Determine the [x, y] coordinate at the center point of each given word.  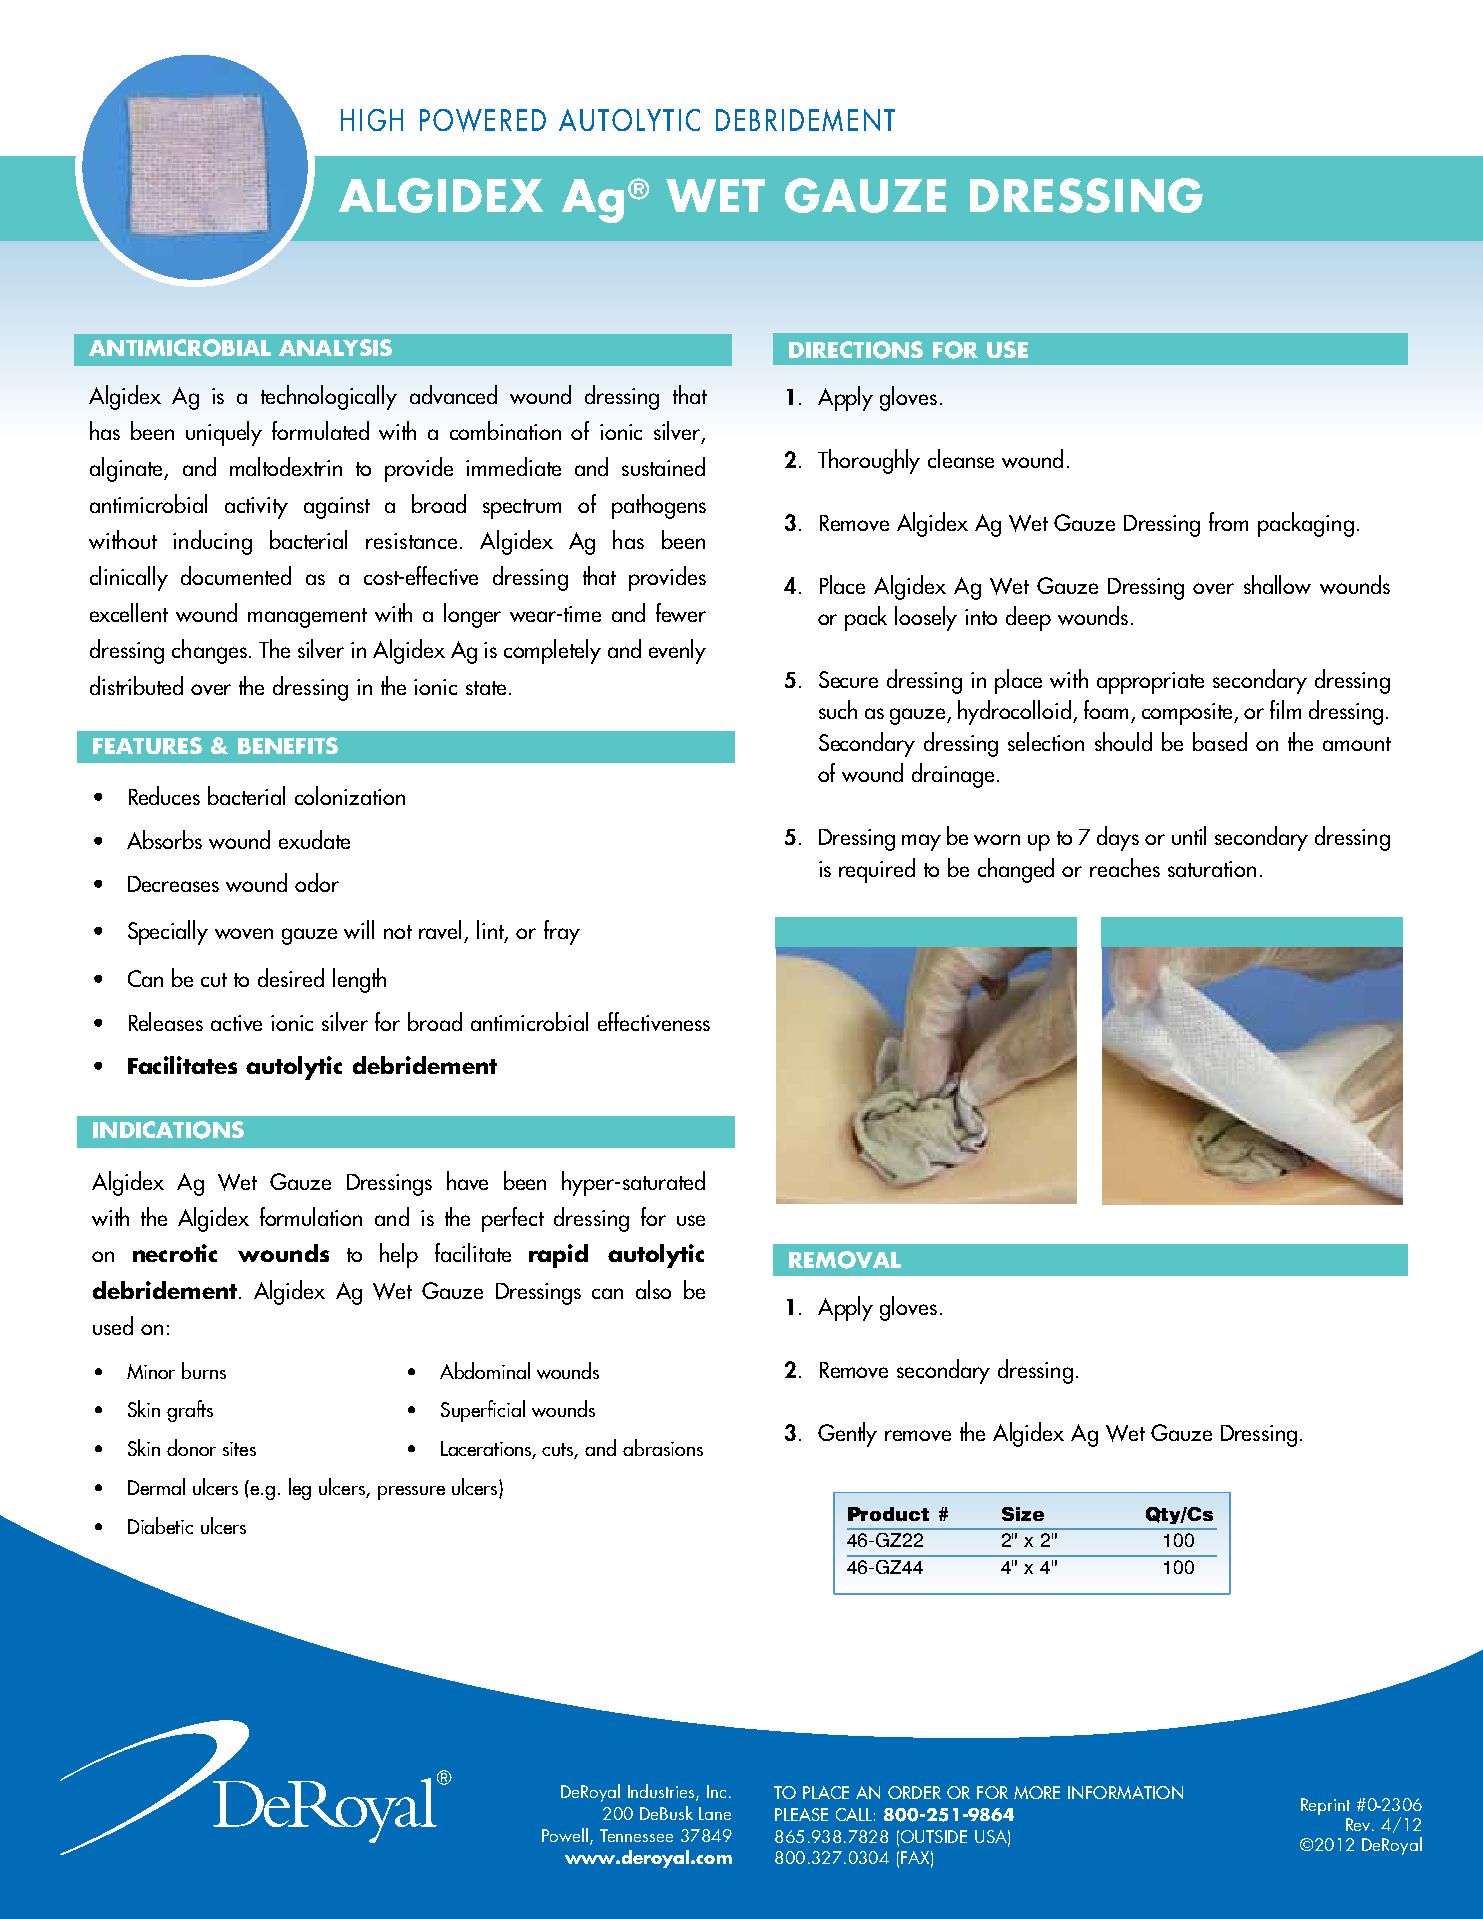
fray [562, 932]
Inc [716, 1791]
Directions [856, 350]
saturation [1212, 869]
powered [483, 120]
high [372, 120]
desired [291, 977]
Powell [565, 1835]
